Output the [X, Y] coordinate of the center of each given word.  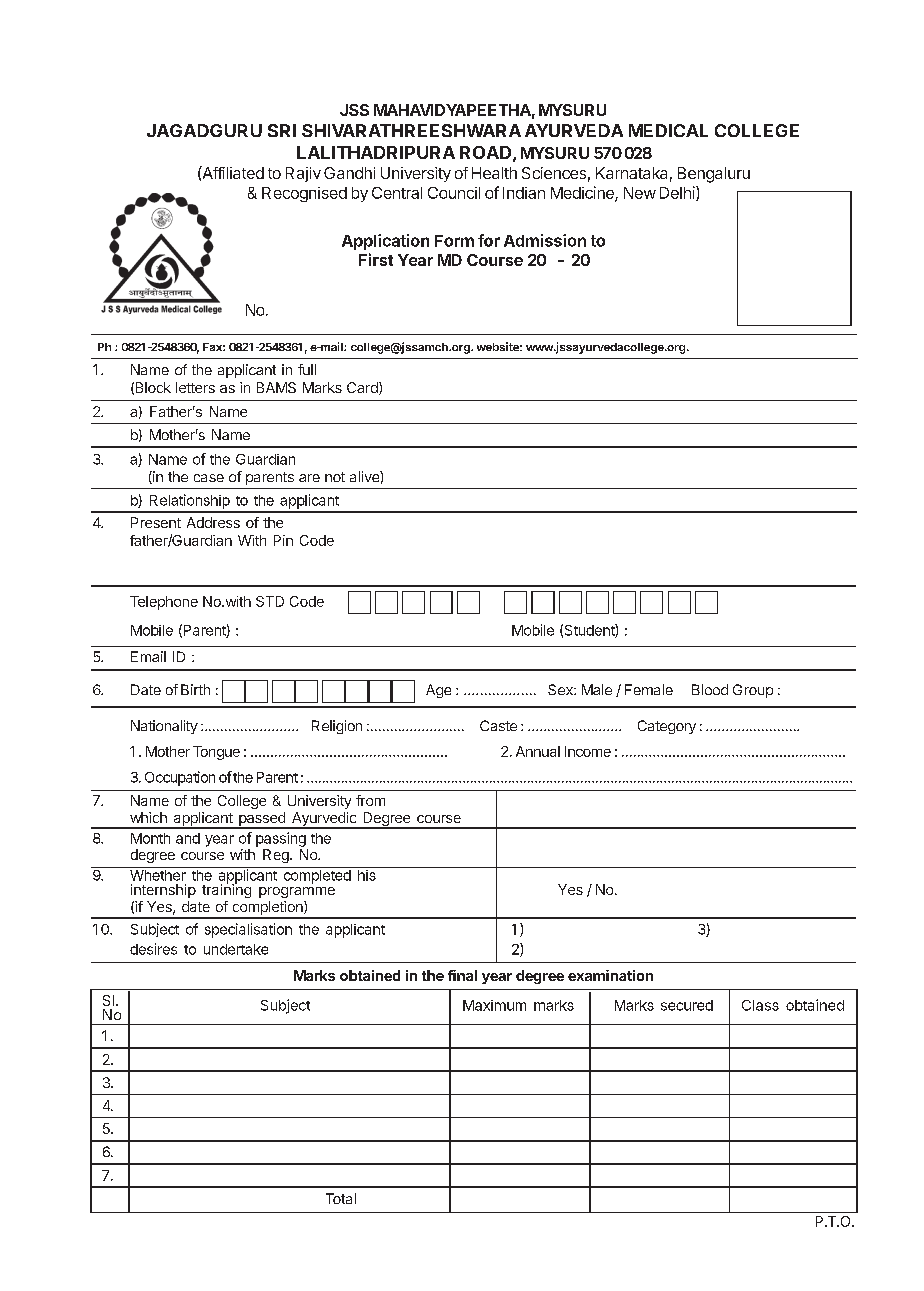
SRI [282, 130]
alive [365, 476]
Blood [710, 689]
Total [341, 1198]
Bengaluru [714, 175]
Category [667, 727]
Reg [277, 856]
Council [454, 193]
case [209, 478]
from [370, 800]
